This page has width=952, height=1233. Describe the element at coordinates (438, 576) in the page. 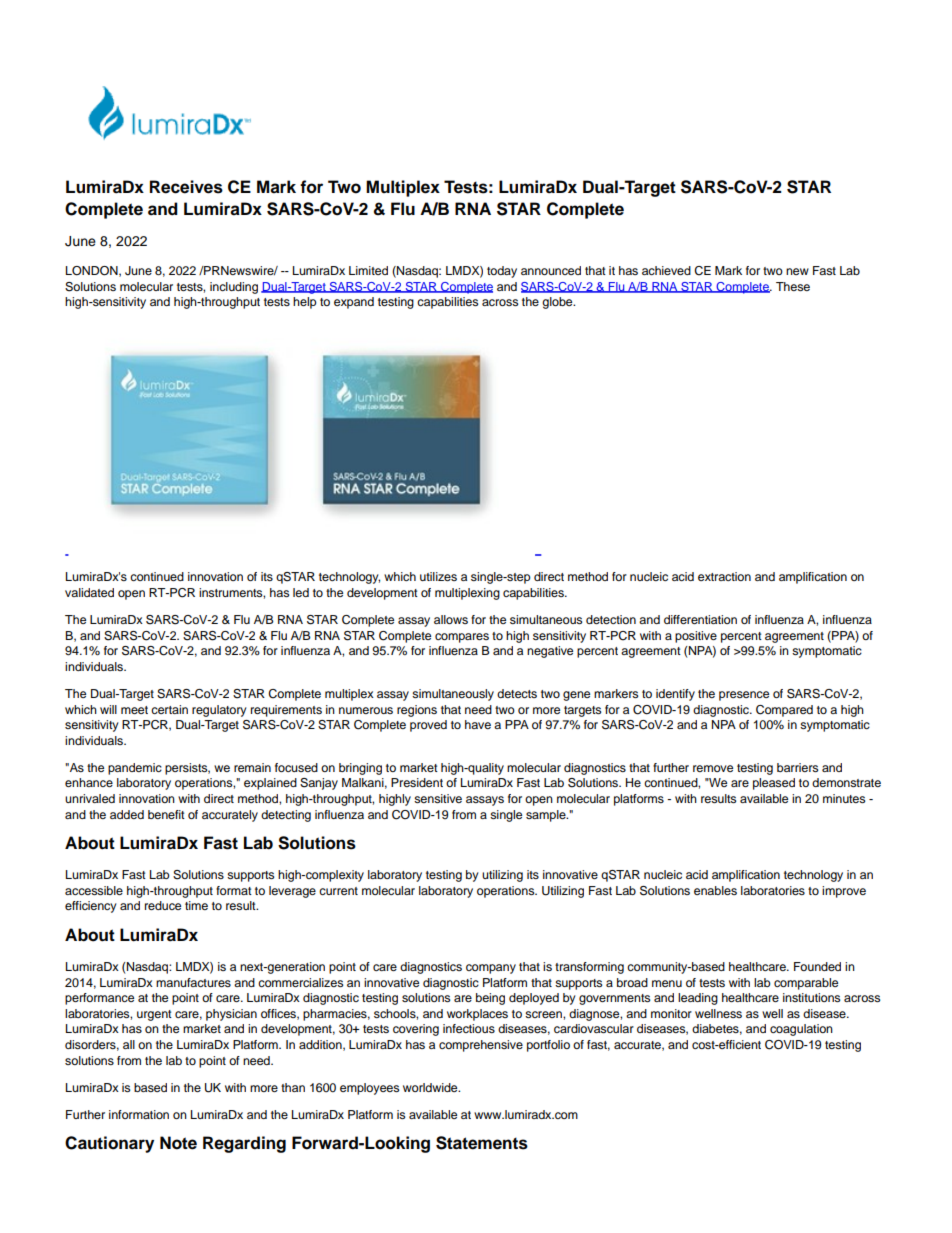

I see `utilizes` at that location.
